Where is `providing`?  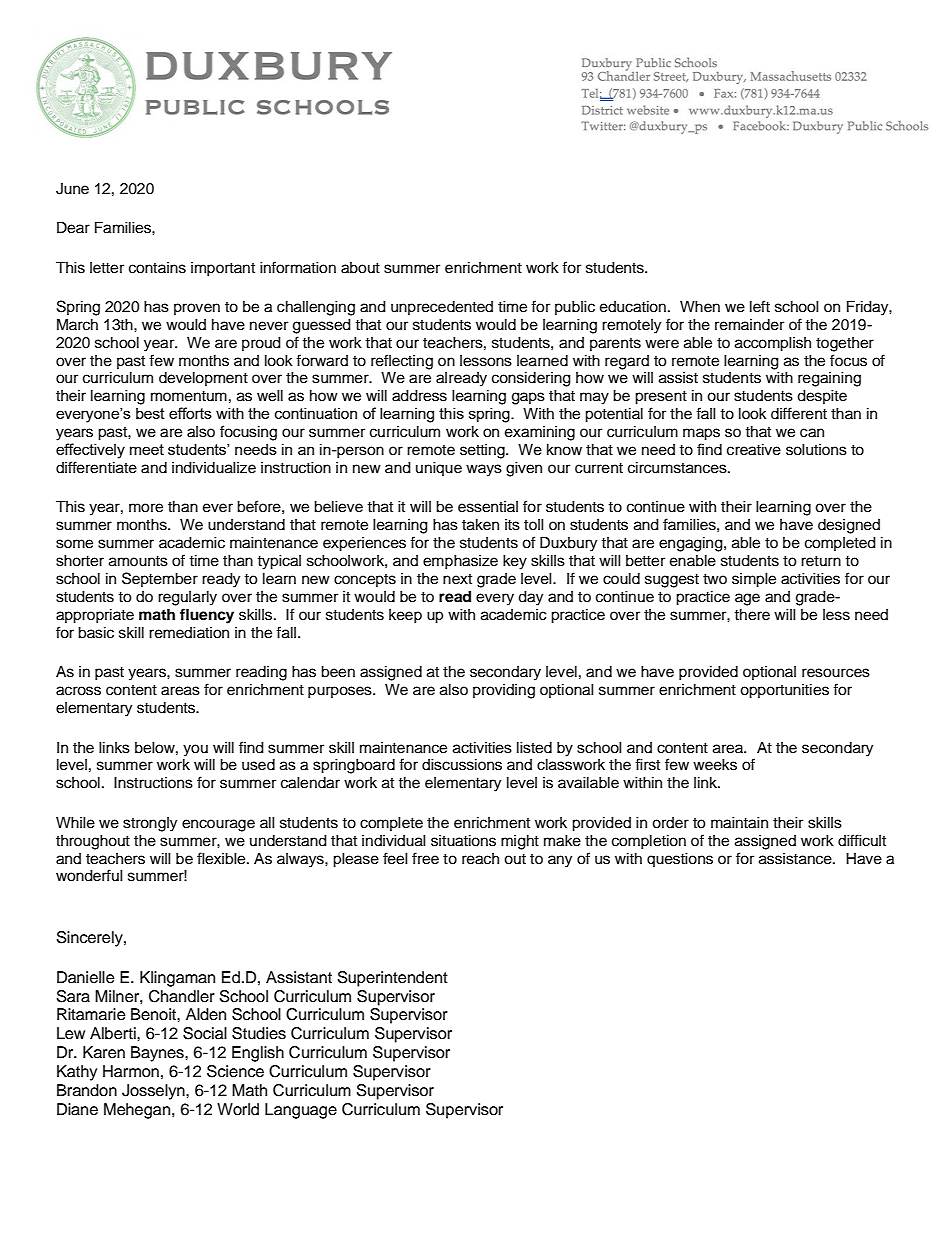 providing is located at coordinates (504, 691).
